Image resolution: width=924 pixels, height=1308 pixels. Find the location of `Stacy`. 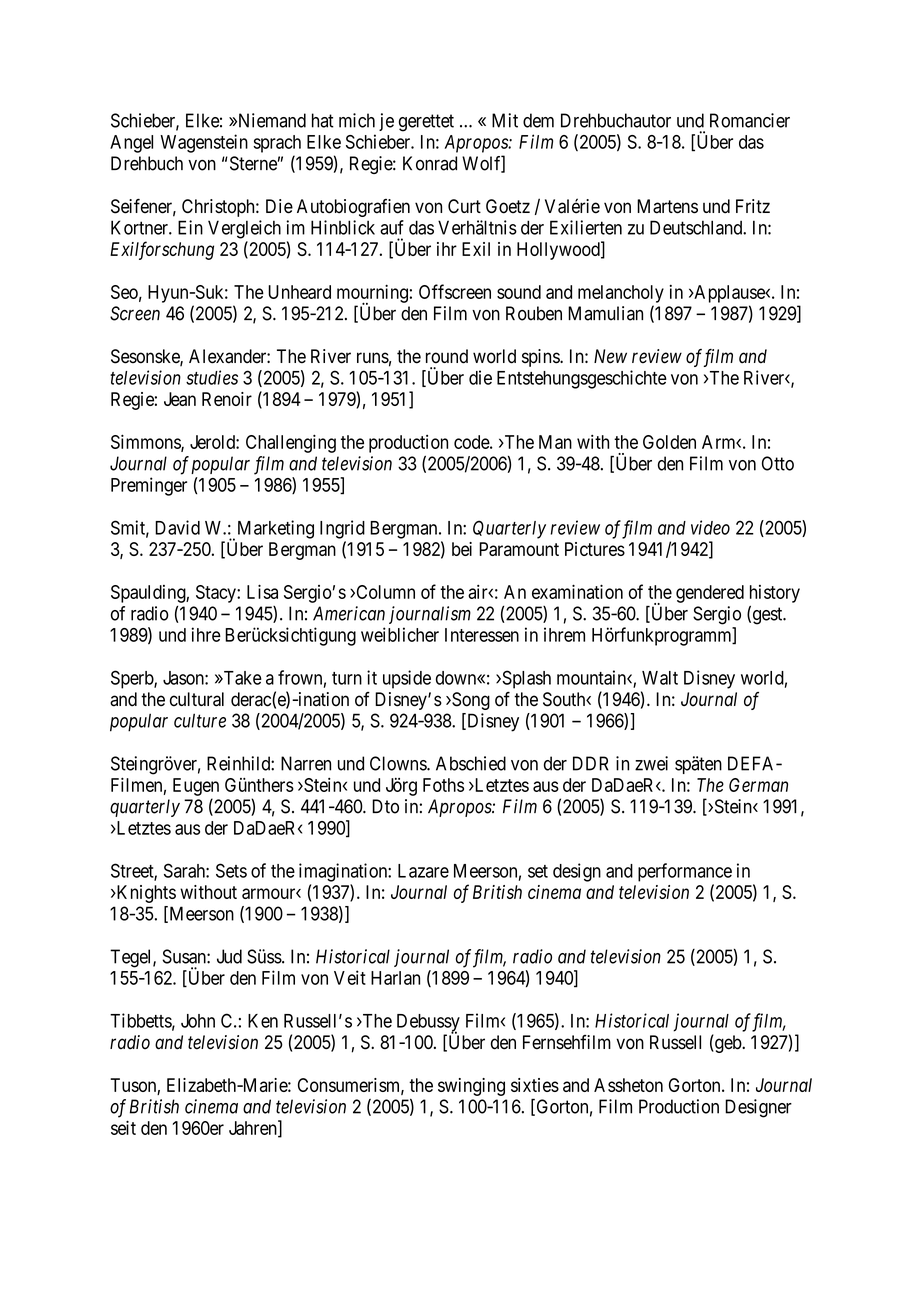

Stacy is located at coordinates (217, 594).
